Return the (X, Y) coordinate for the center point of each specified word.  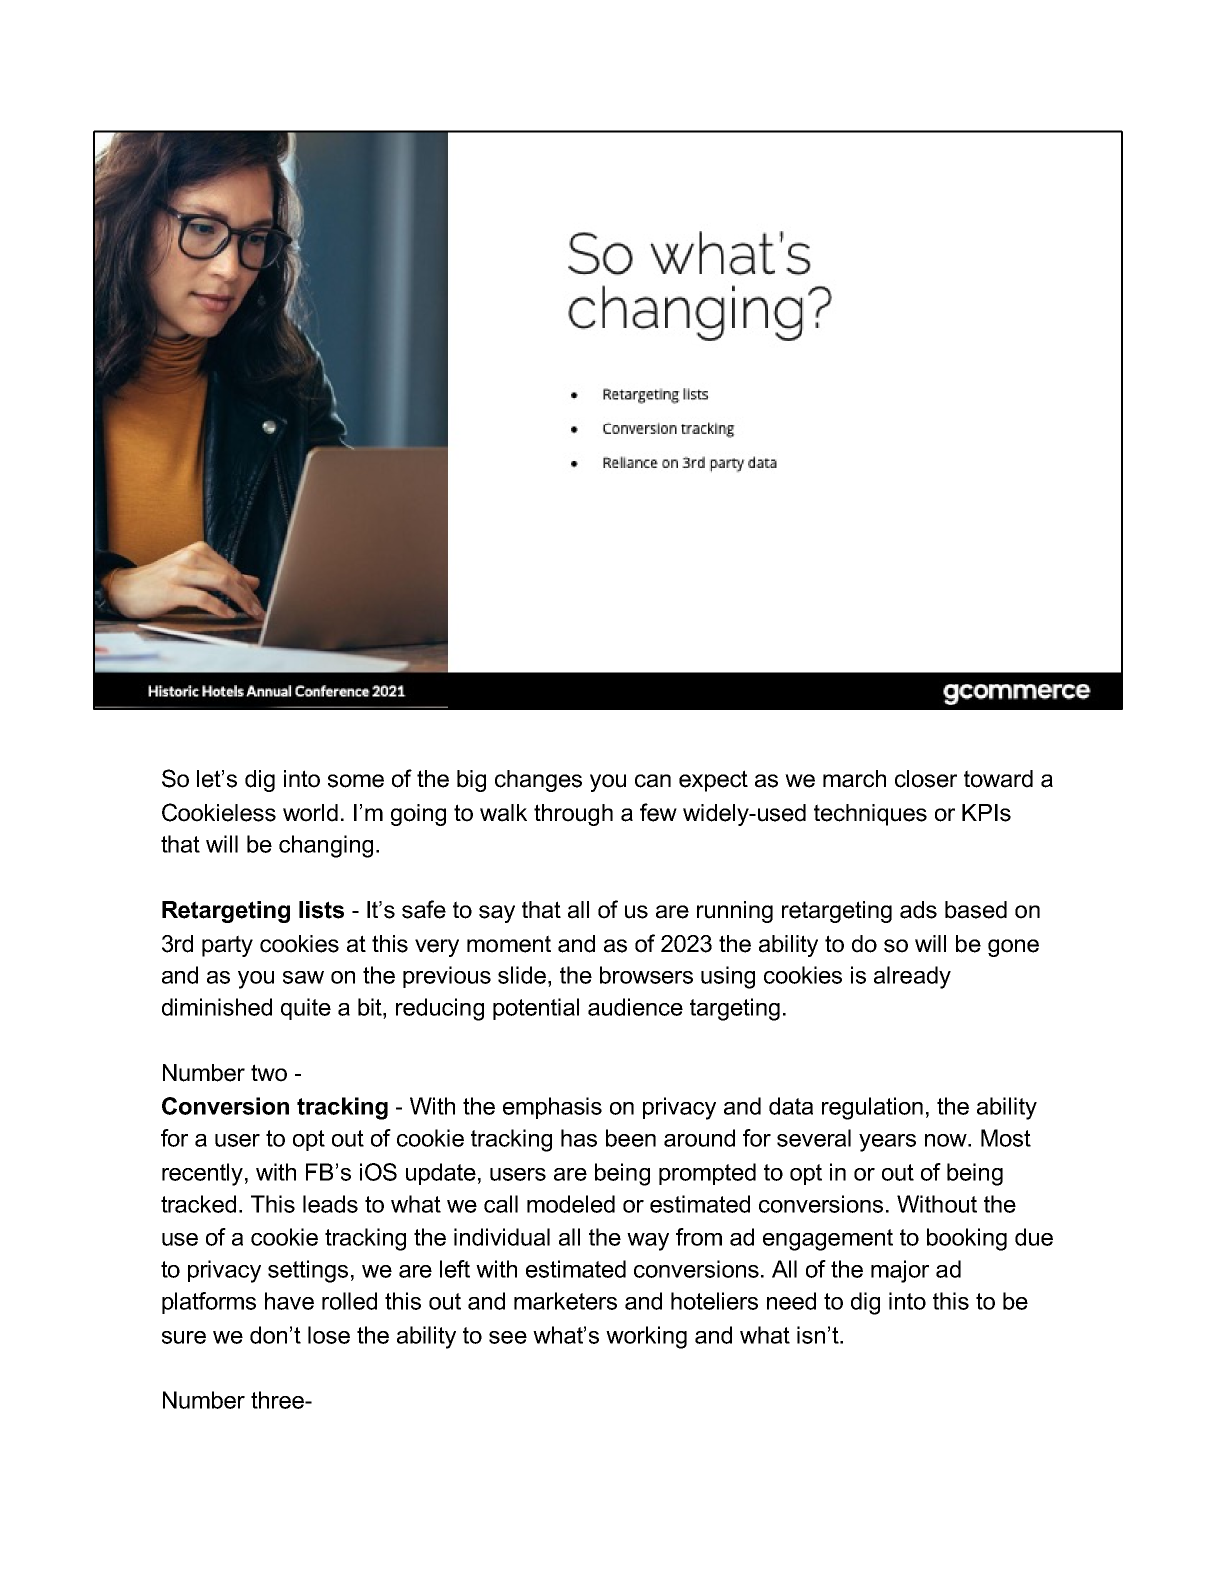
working (646, 1337)
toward (998, 779)
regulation (872, 1108)
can (653, 781)
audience (635, 1007)
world (310, 813)
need (791, 1301)
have (289, 1301)
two (269, 1073)
